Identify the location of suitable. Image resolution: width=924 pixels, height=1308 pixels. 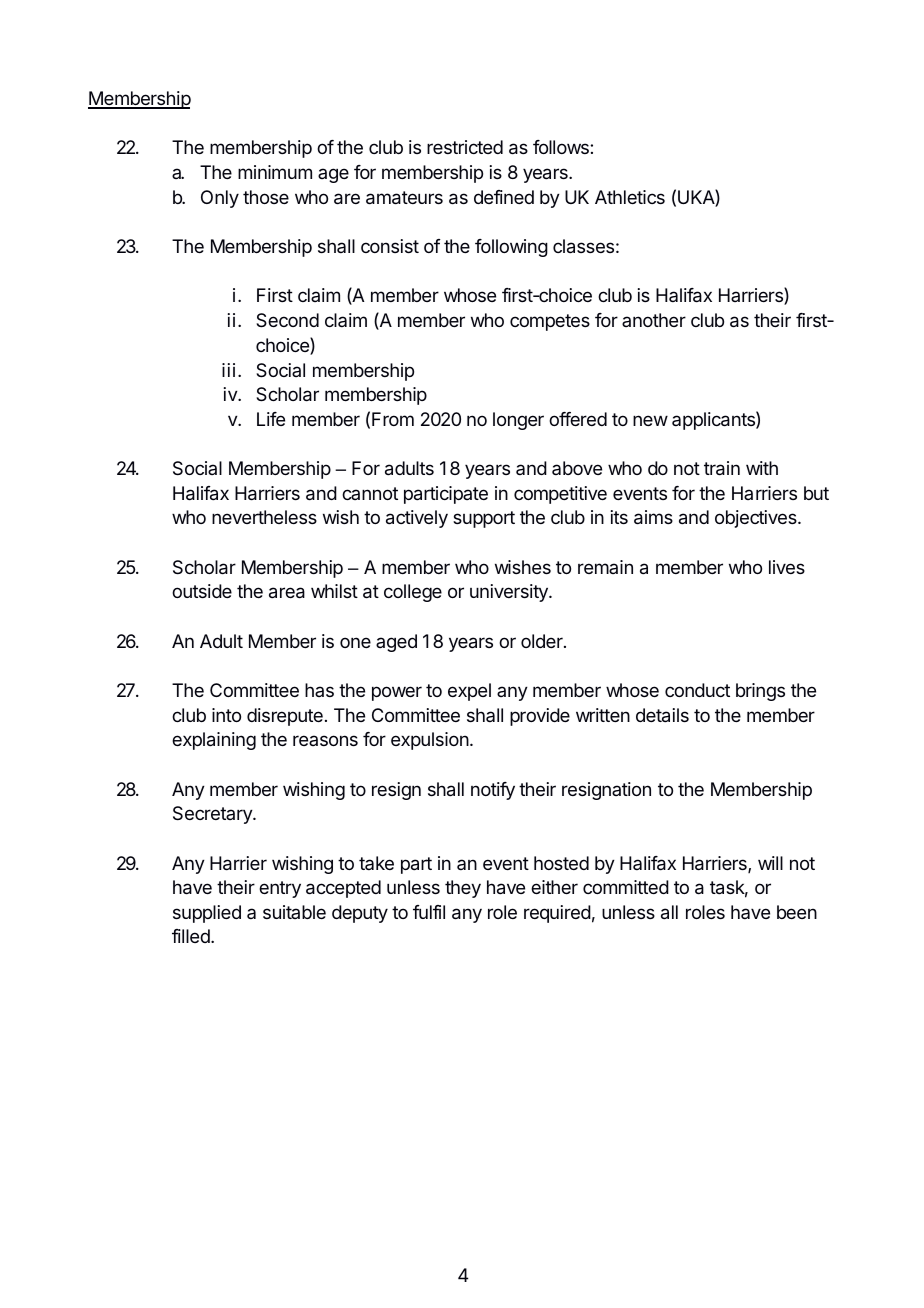
(294, 912).
